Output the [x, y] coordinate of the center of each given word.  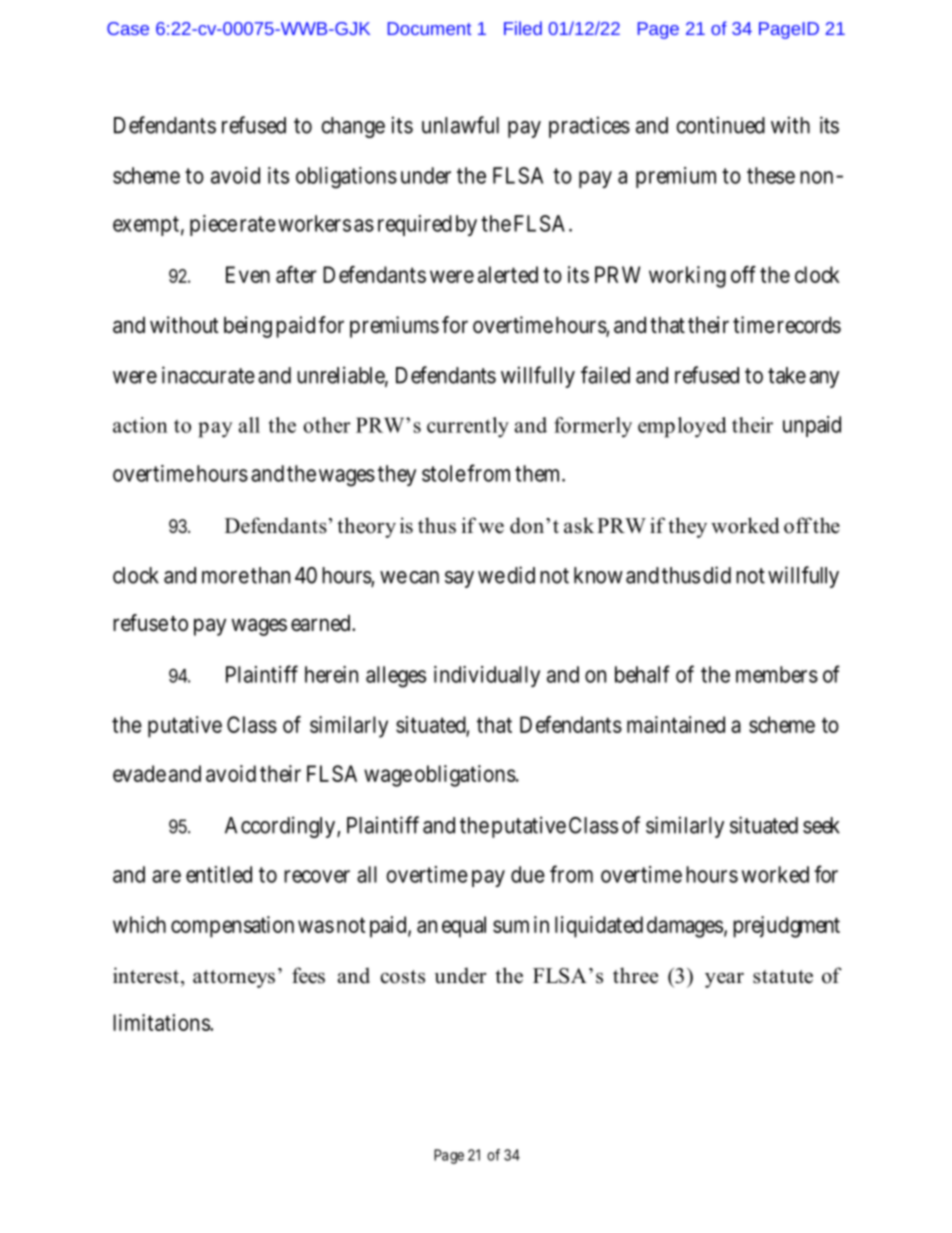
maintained [676, 724]
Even [248, 274]
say [459, 579]
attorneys [234, 979]
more [225, 577]
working [687, 277]
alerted [508, 274]
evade [139, 773]
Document [429, 28]
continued [720, 125]
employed [682, 427]
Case [128, 28]
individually [487, 676]
